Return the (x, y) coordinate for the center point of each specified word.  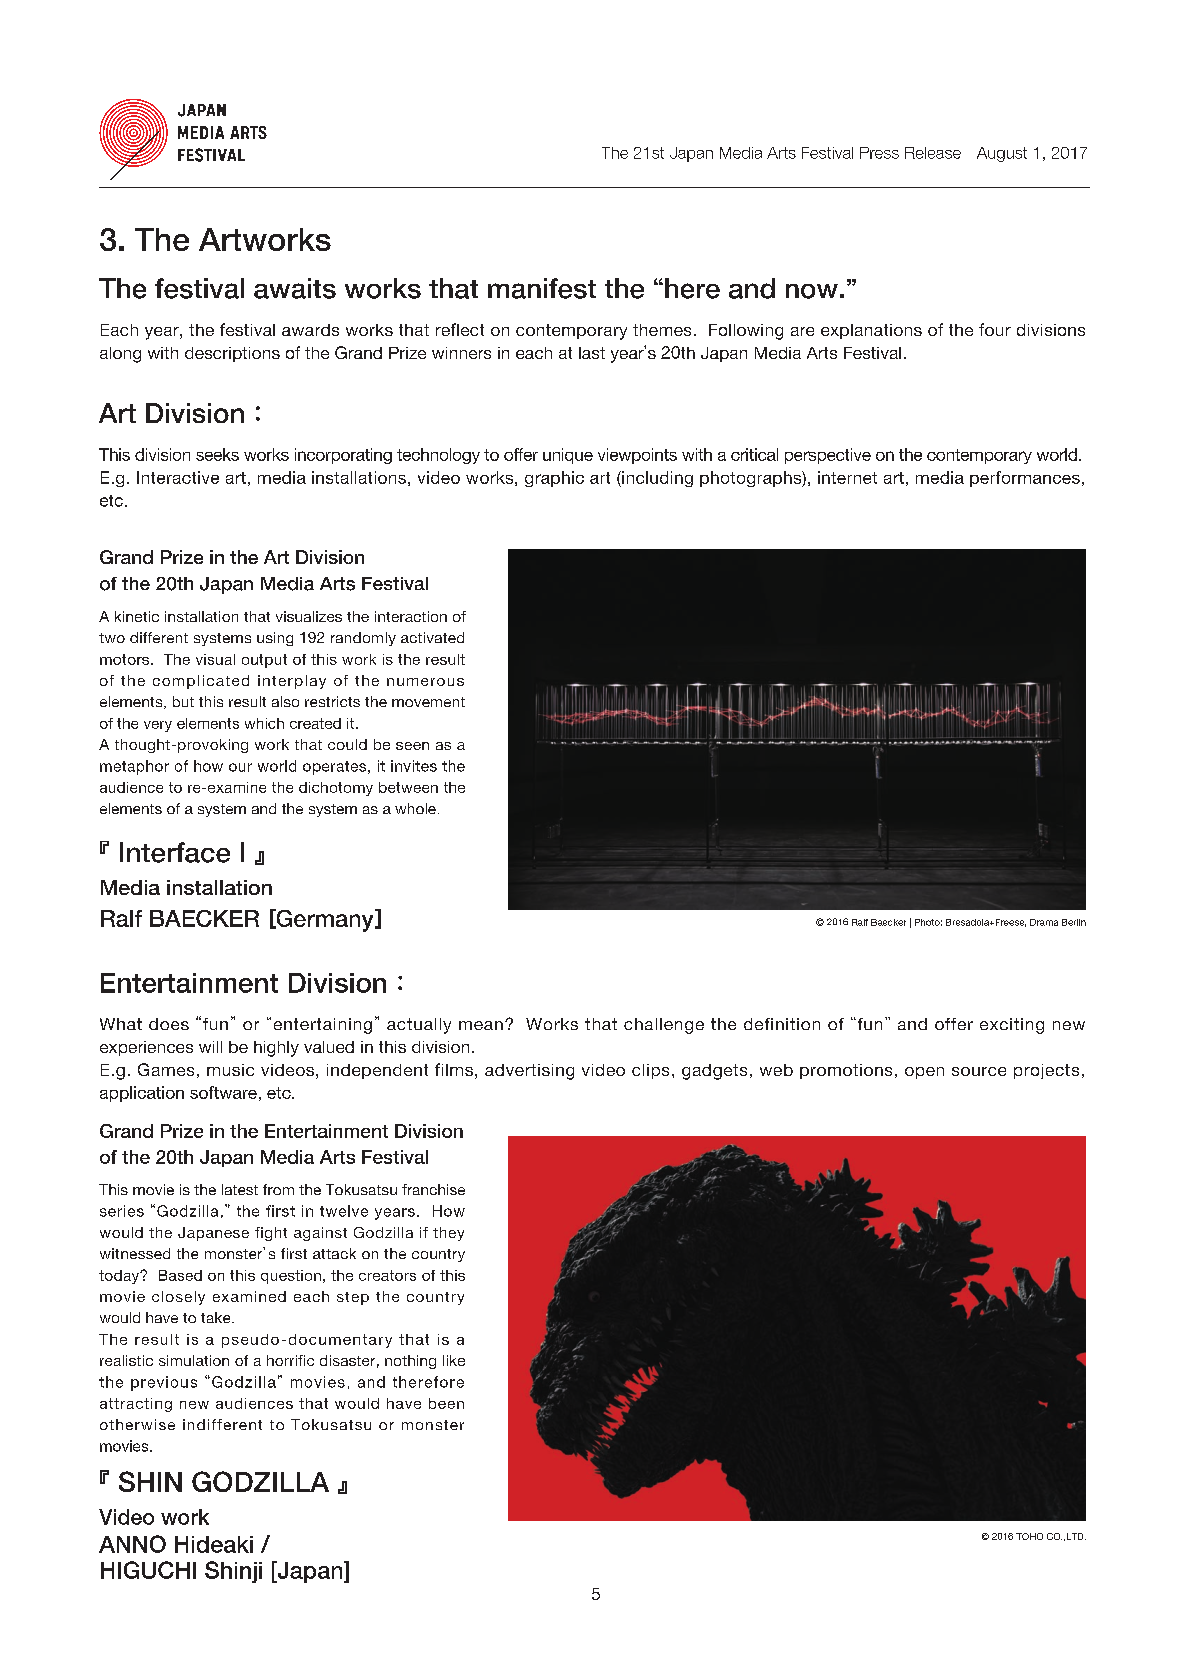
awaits (295, 288)
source (979, 1071)
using (275, 639)
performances (1025, 479)
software (223, 1092)
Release (933, 153)
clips (650, 1071)
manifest (542, 288)
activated (432, 637)
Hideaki (214, 1544)
